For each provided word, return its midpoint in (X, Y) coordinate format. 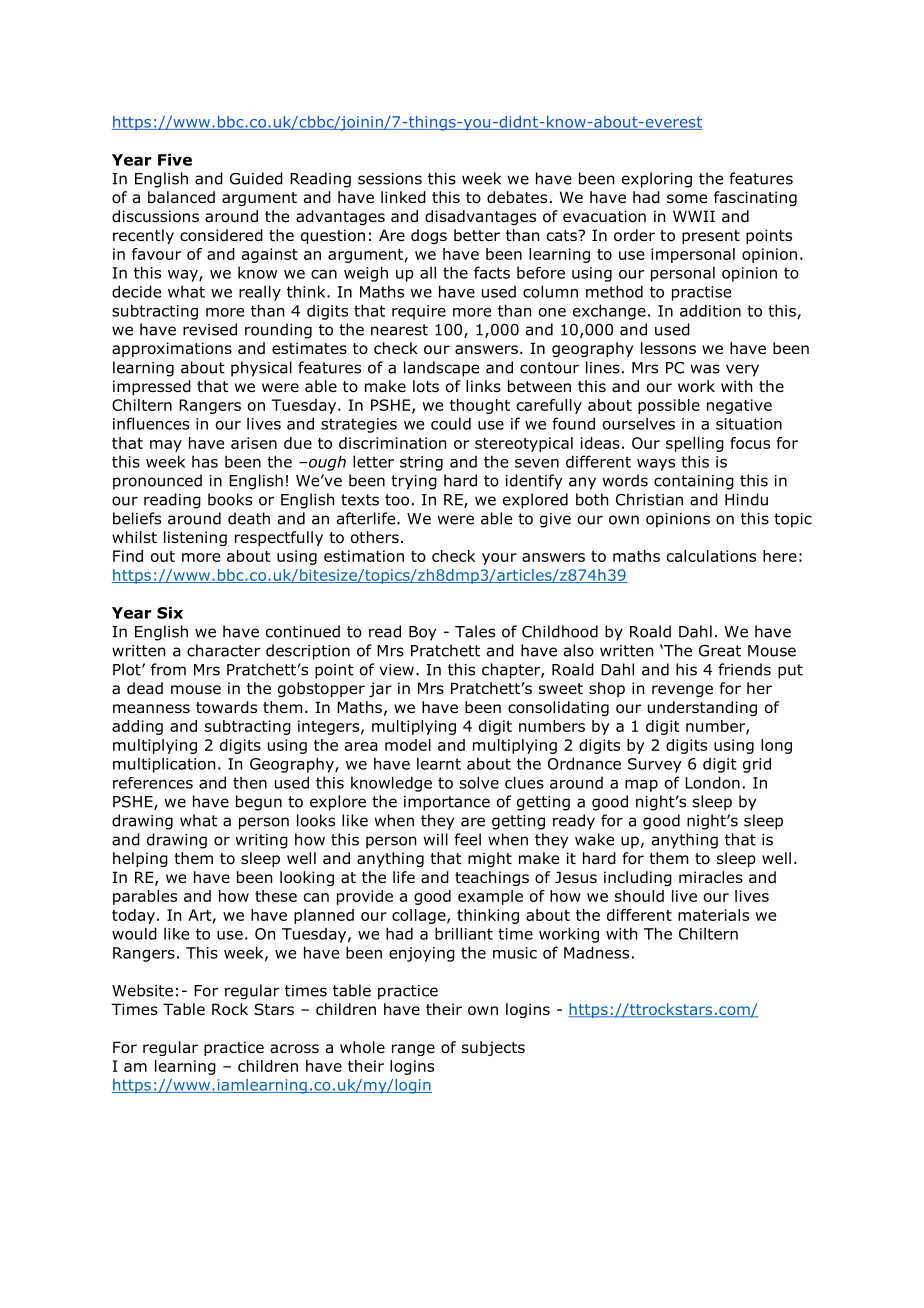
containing (694, 482)
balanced (181, 197)
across (294, 1049)
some (687, 199)
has (205, 461)
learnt (439, 763)
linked (403, 197)
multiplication (164, 765)
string (421, 463)
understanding (702, 708)
